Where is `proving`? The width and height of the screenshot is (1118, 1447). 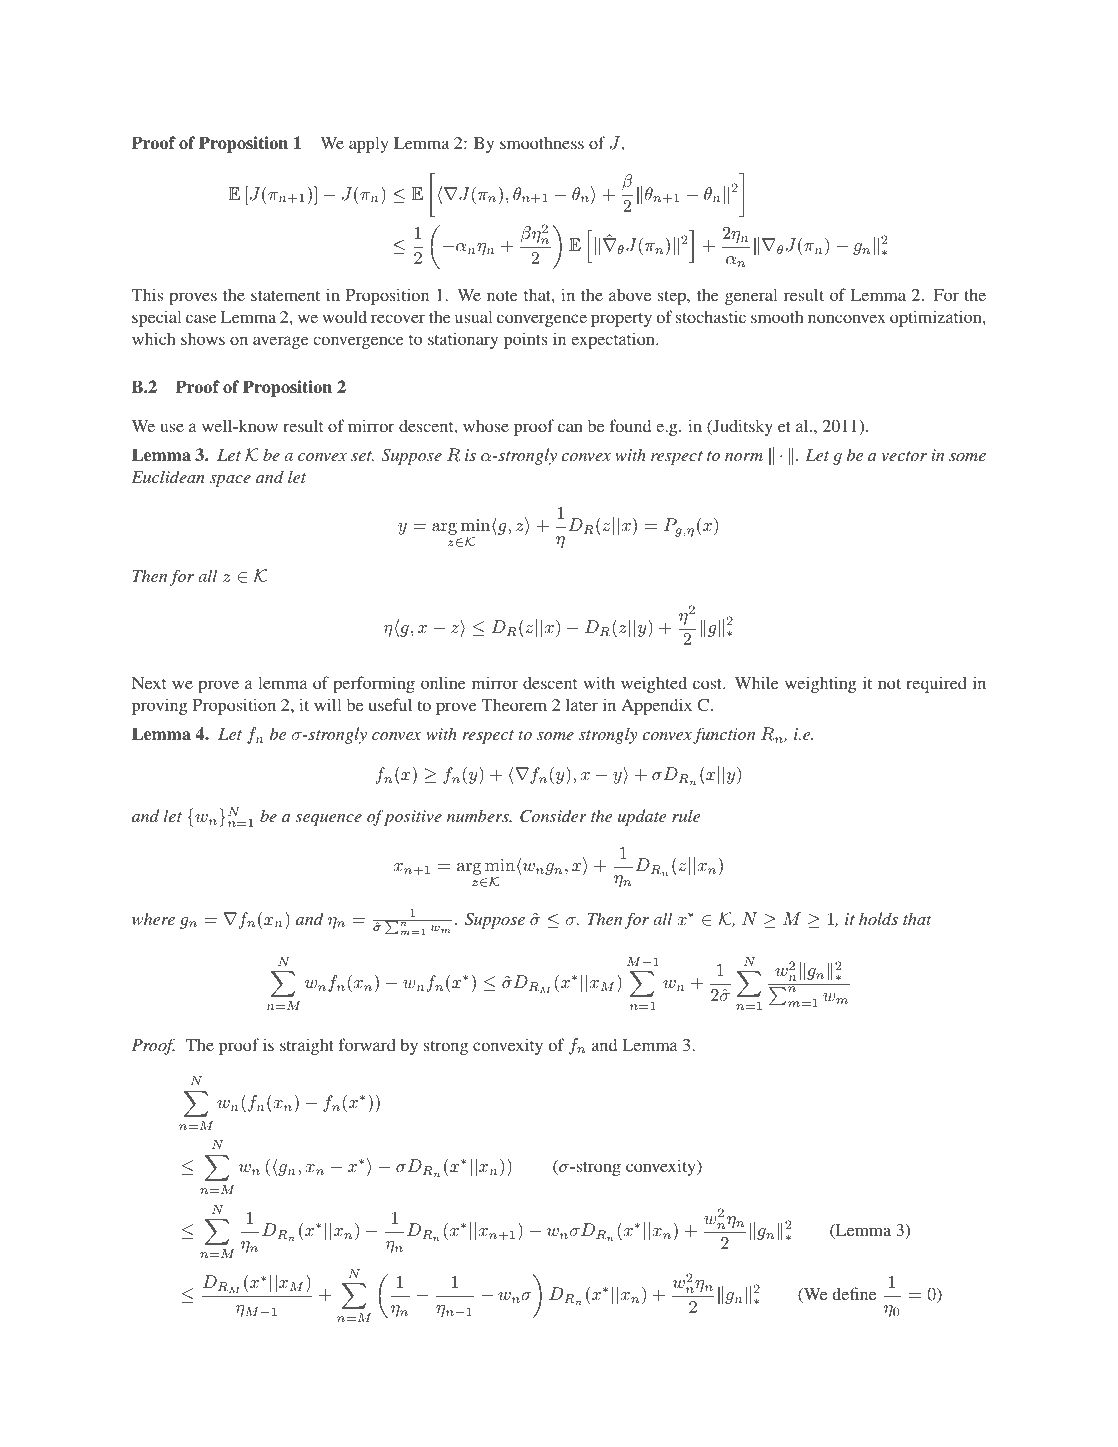
proving is located at coordinates (160, 706).
